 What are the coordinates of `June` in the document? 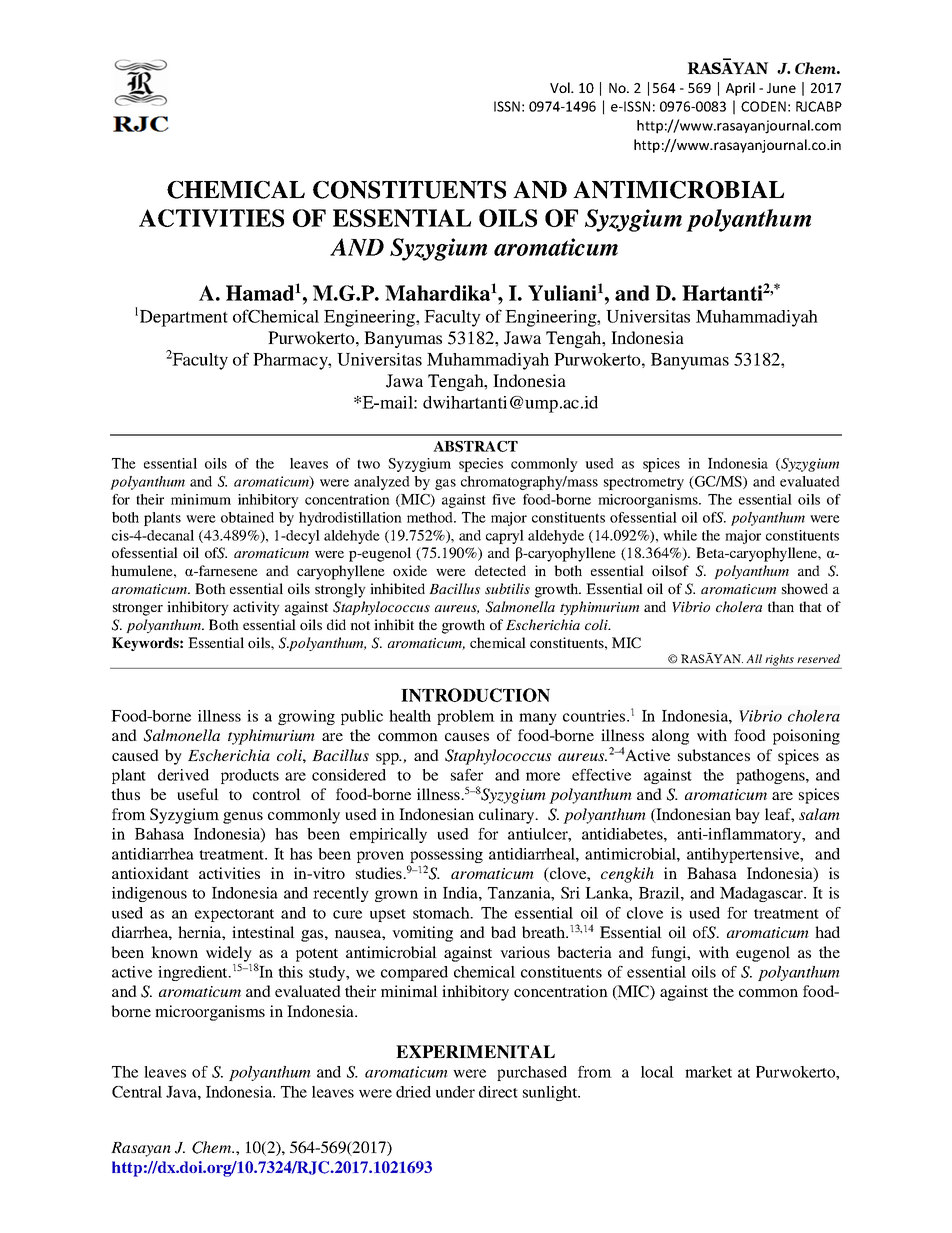 It's located at (781, 88).
